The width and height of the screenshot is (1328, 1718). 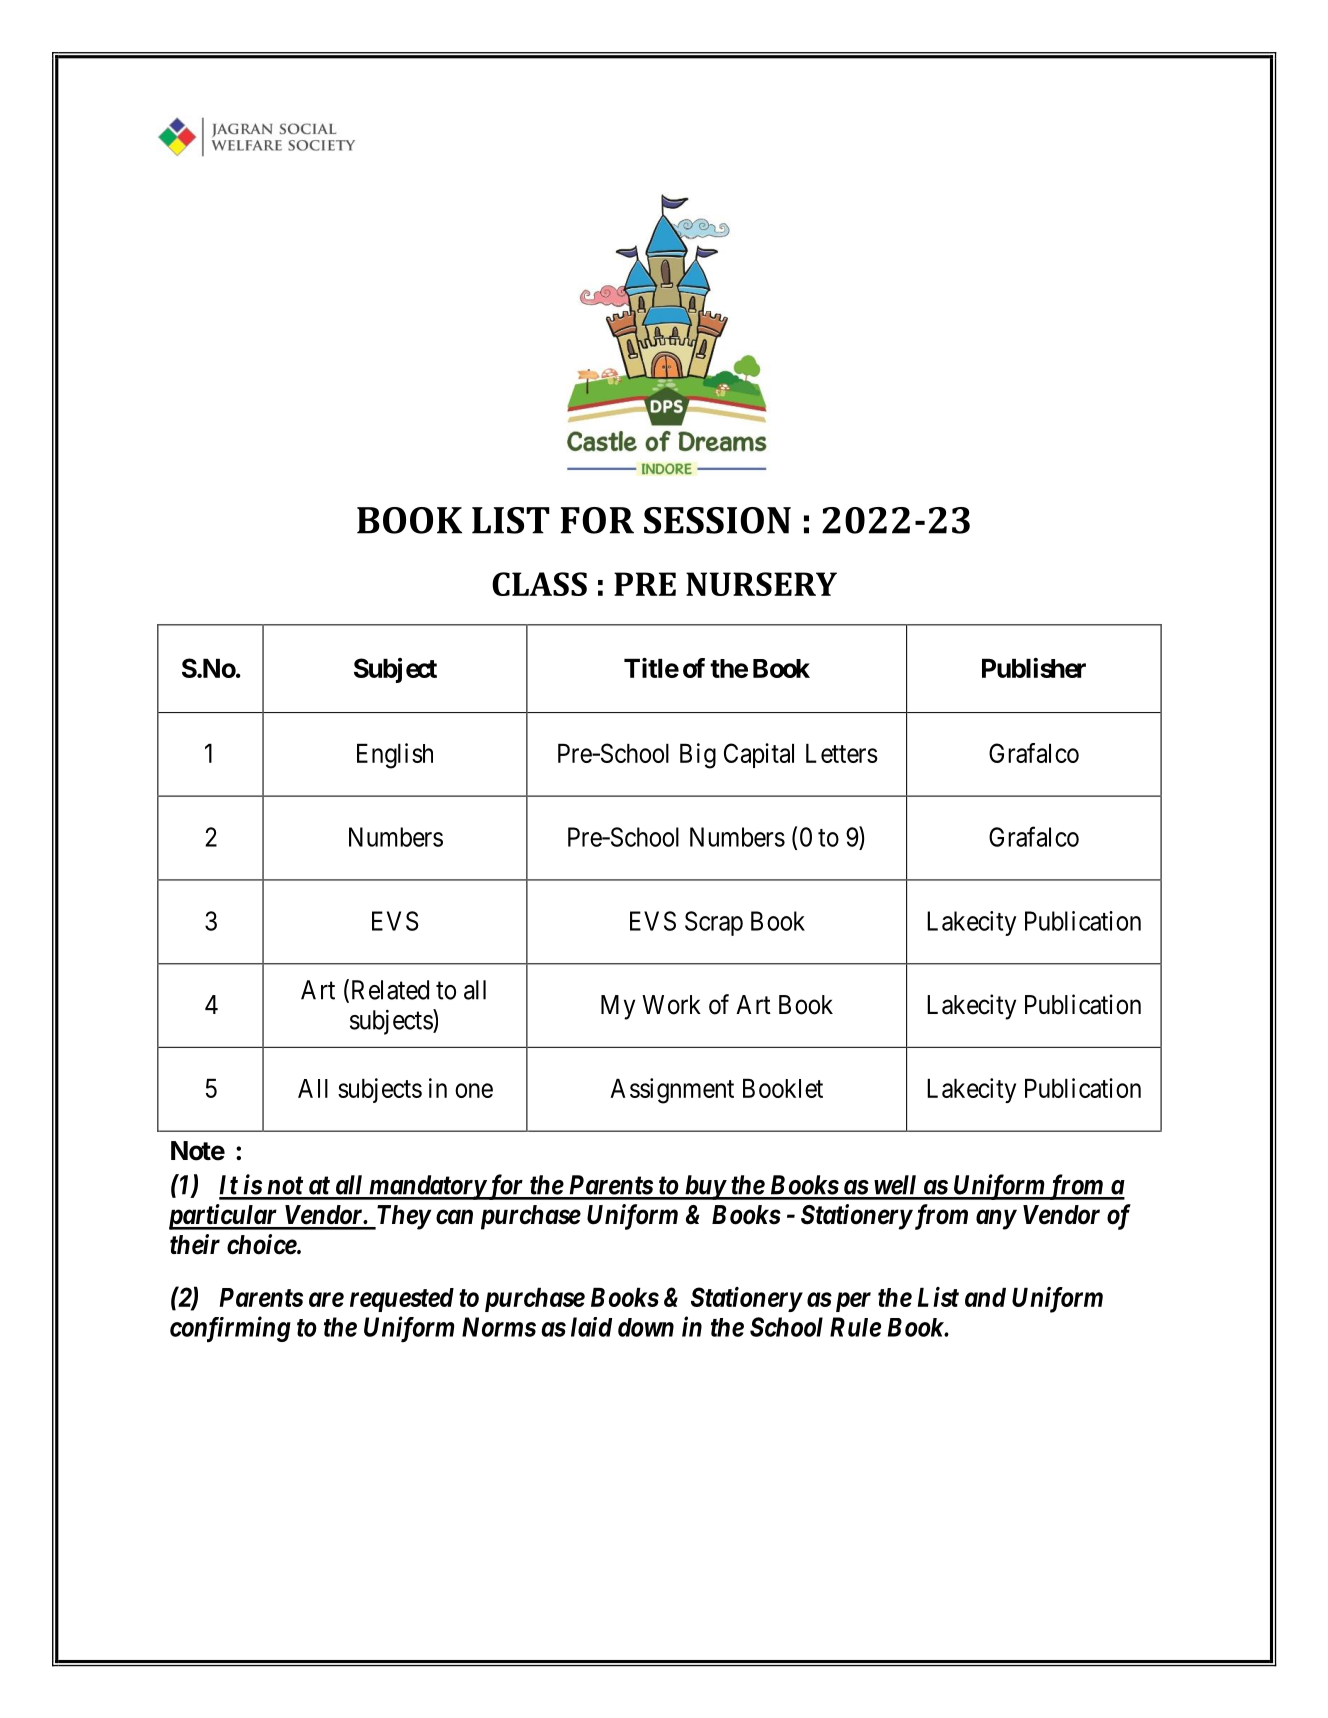 What do you see at coordinates (717, 520) in the screenshot?
I see `SESSION` at bounding box center [717, 520].
